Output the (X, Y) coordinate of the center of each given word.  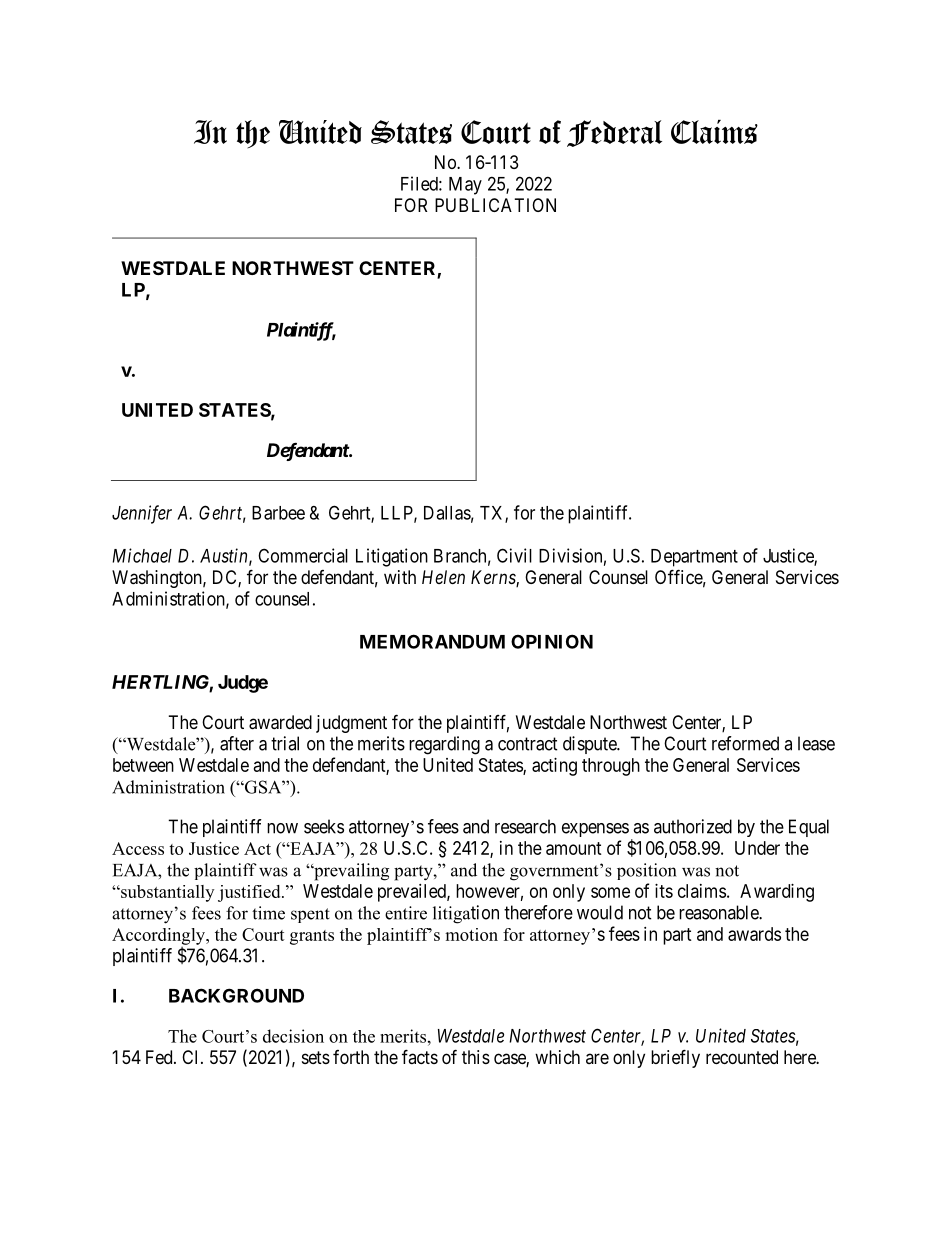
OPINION (552, 641)
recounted (742, 1057)
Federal (614, 133)
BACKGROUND (236, 995)
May (465, 186)
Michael (142, 555)
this (476, 1057)
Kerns (494, 578)
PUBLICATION (495, 205)
